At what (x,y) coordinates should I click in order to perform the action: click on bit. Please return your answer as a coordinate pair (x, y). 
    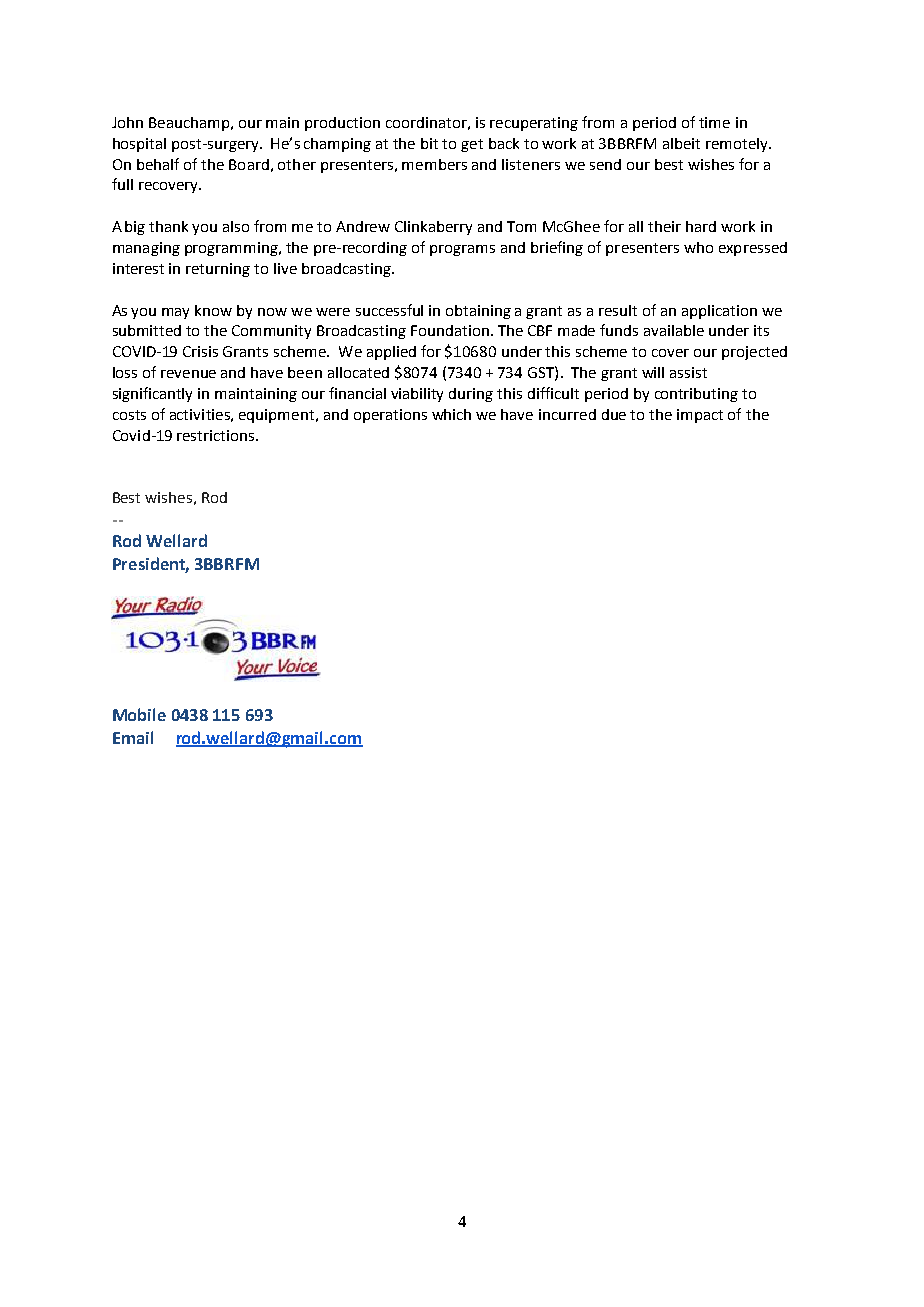
    Looking at the image, I should click on (429, 143).
